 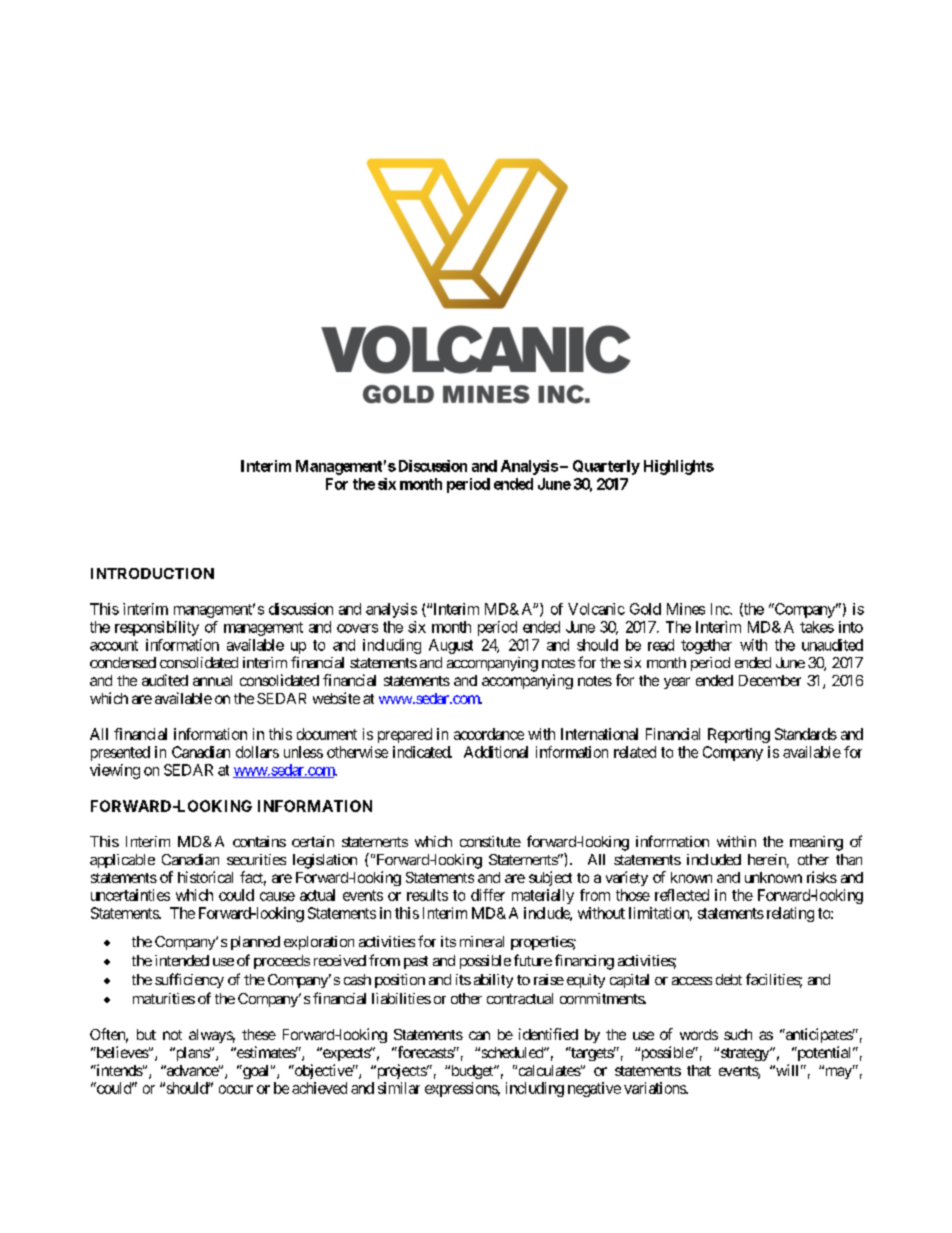 I want to click on August, so click(x=451, y=646).
